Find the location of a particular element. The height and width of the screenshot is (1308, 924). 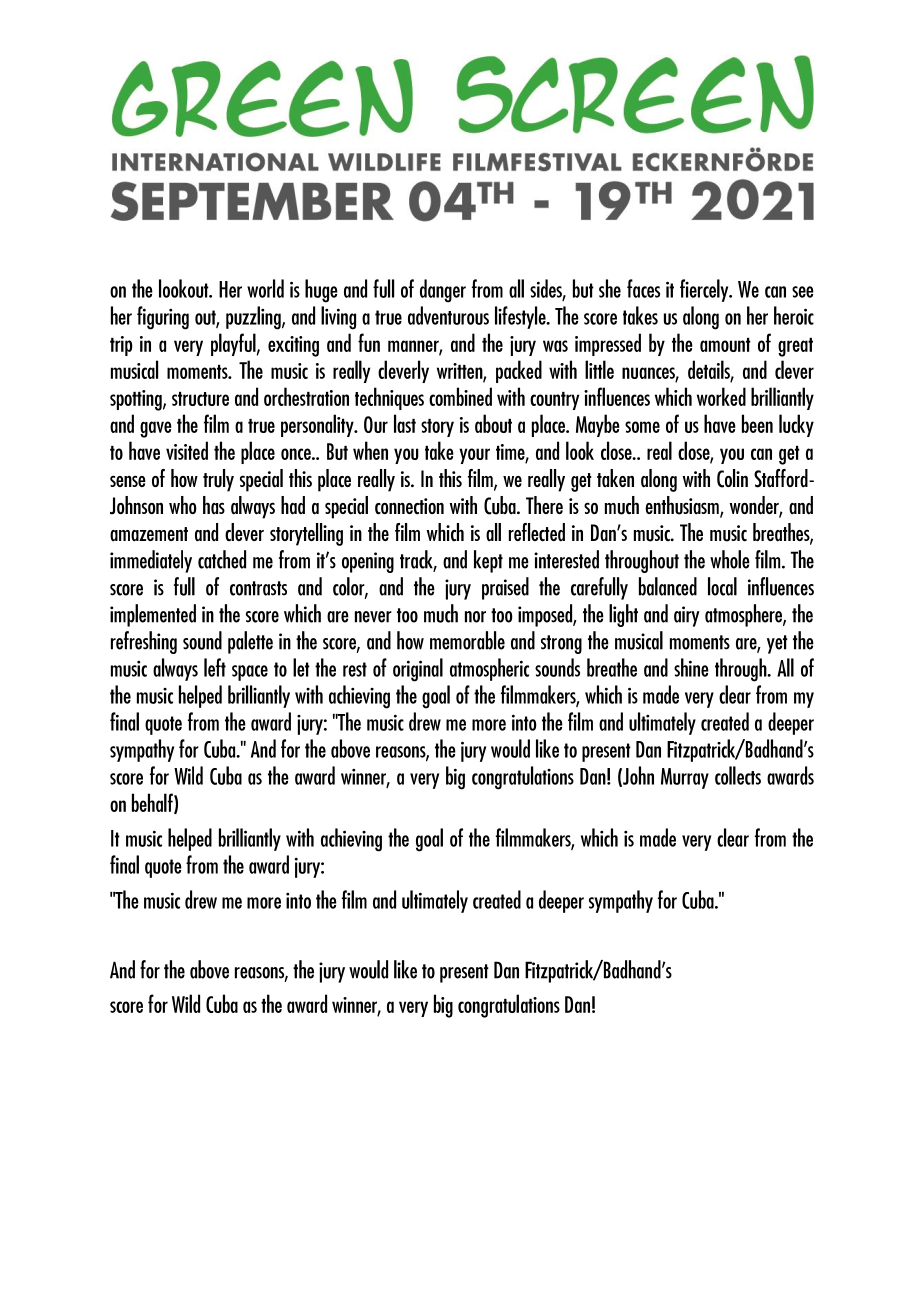

reflected is located at coordinates (537, 532).
